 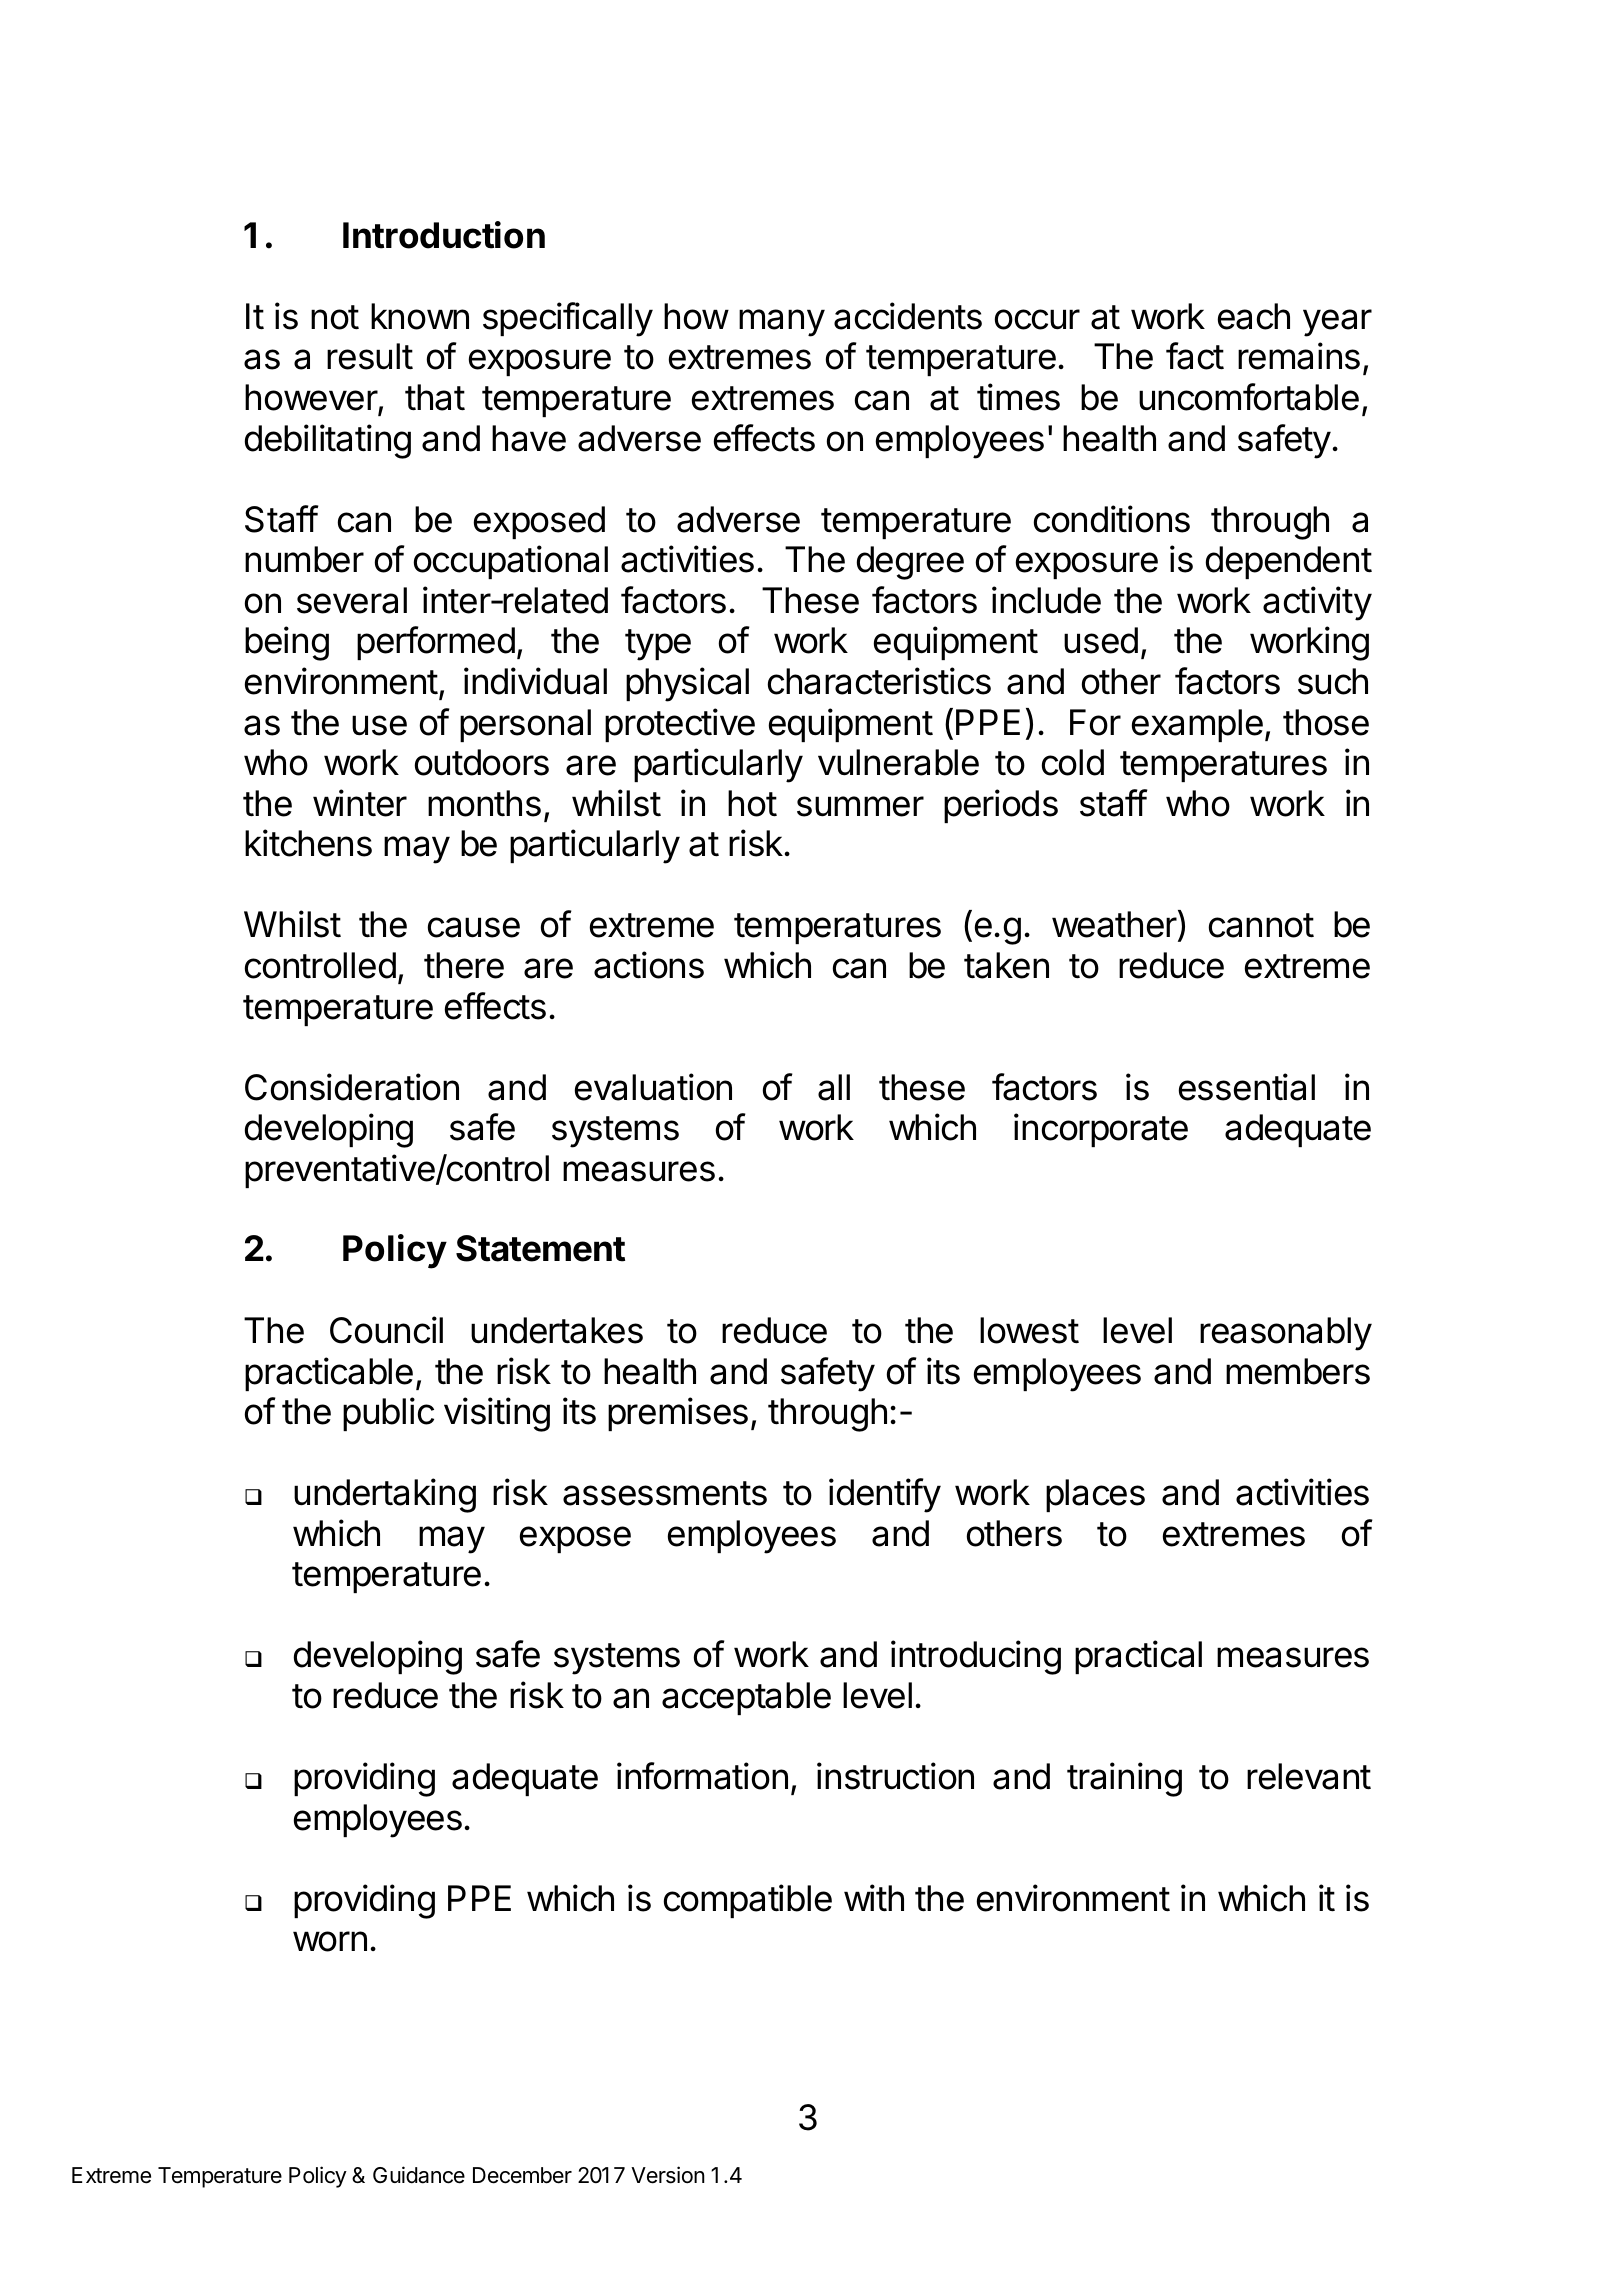 What do you see at coordinates (782, 323) in the screenshot?
I see `many` at bounding box center [782, 323].
